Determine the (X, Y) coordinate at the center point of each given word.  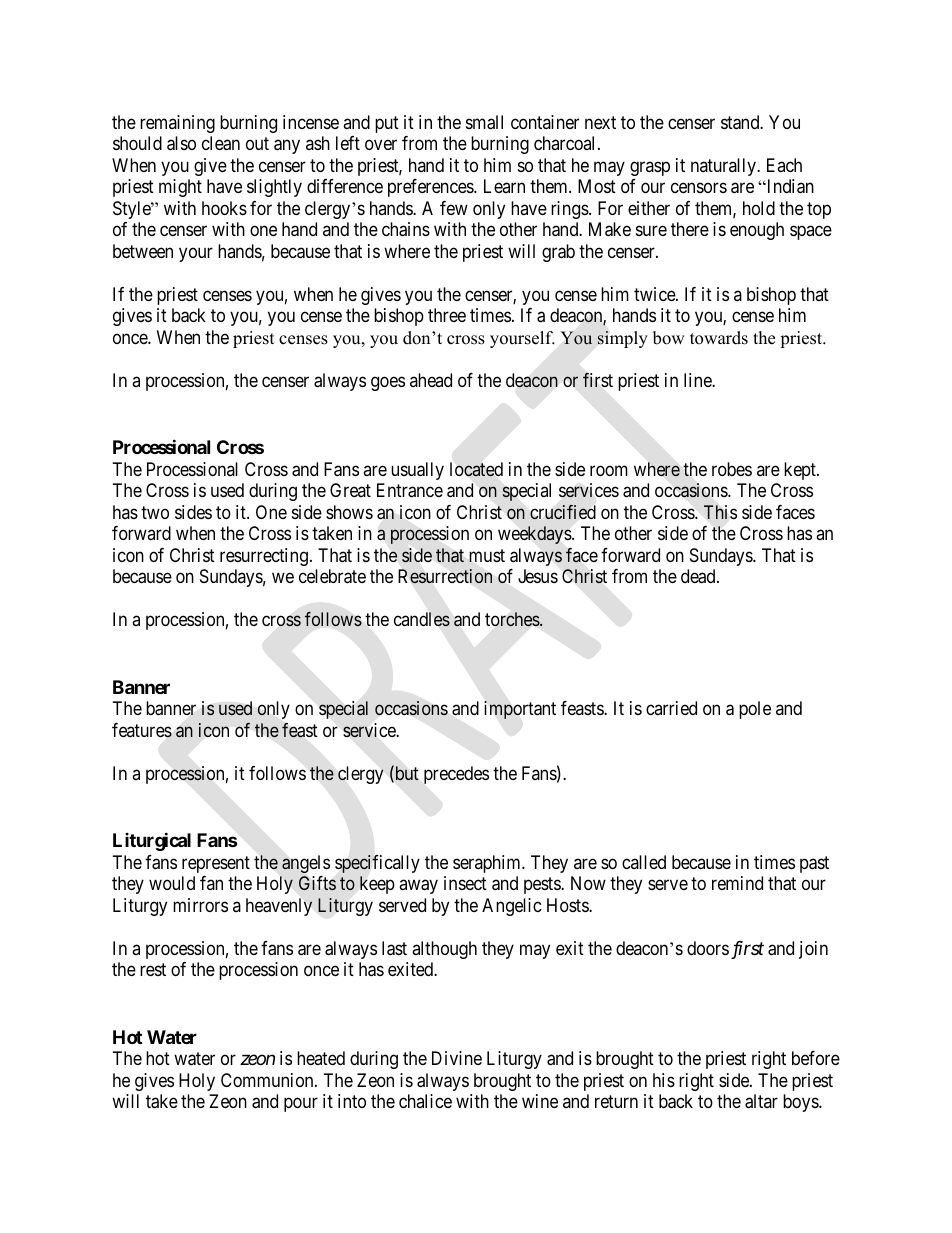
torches (513, 619)
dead (699, 576)
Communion (268, 1080)
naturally (724, 167)
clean (221, 143)
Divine (457, 1058)
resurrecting (264, 557)
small (484, 122)
